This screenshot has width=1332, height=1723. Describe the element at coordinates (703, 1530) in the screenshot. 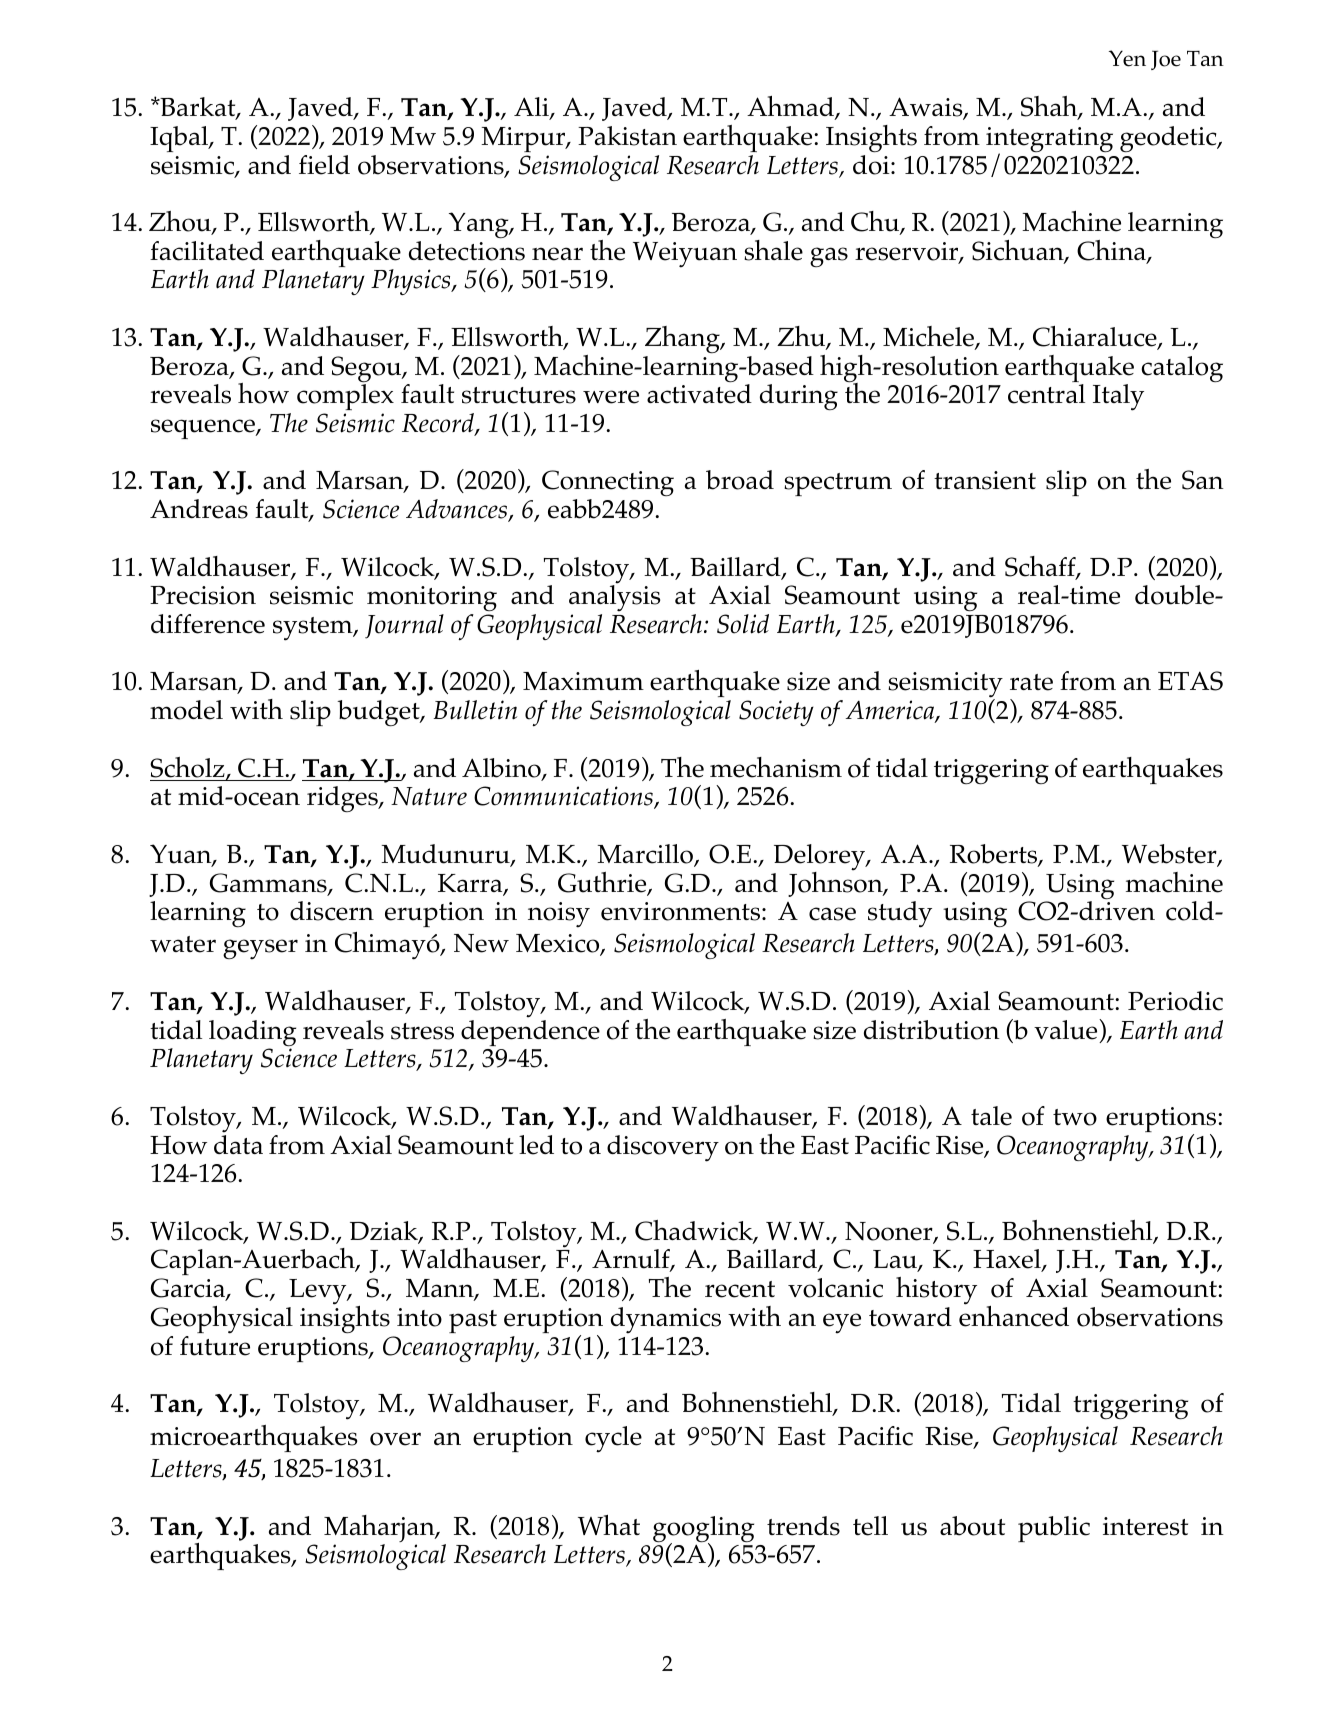

I see `googling` at that location.
